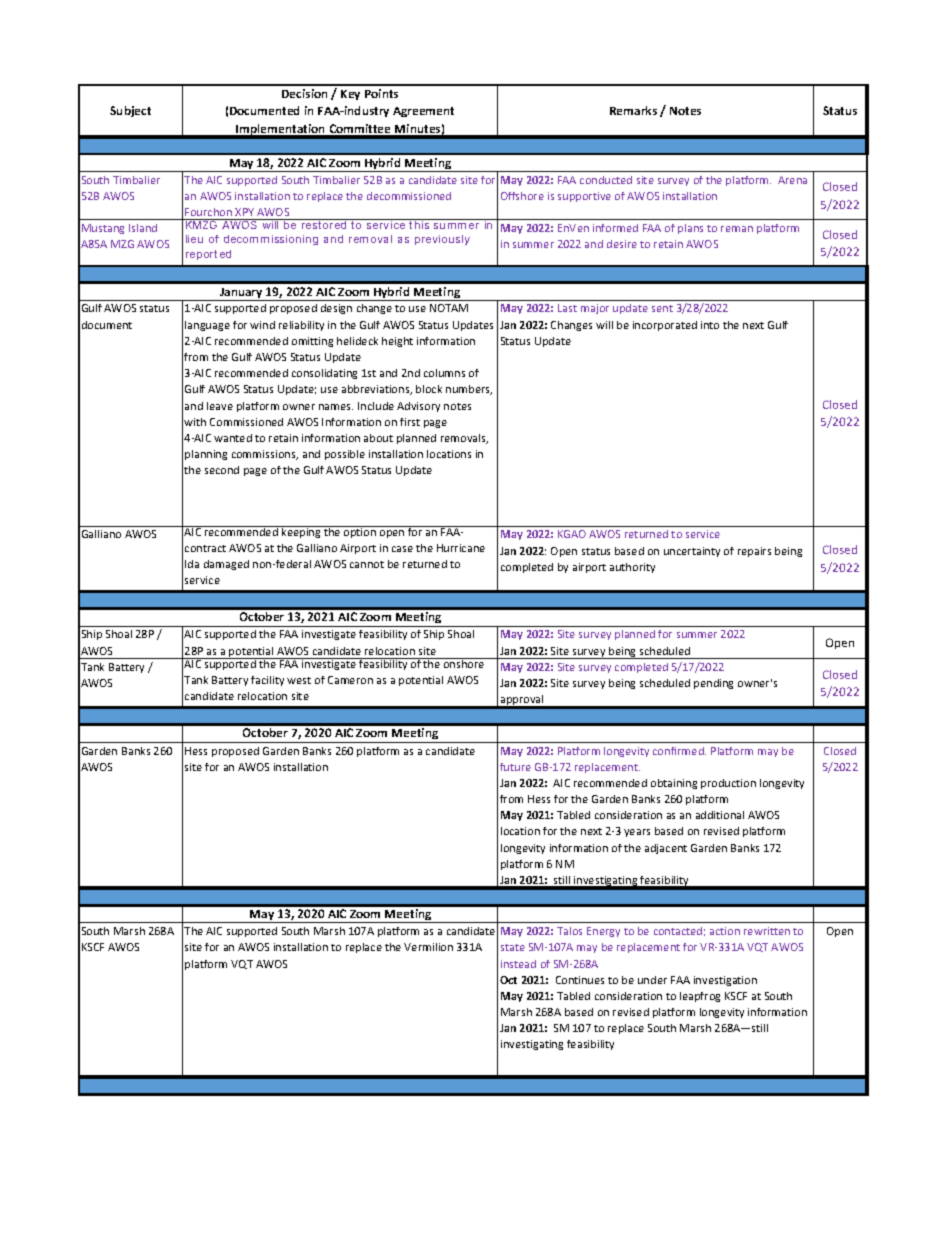 Image resolution: width=952 pixels, height=1233 pixels. Describe the element at coordinates (226, 565) in the document. I see `damaged` at that location.
